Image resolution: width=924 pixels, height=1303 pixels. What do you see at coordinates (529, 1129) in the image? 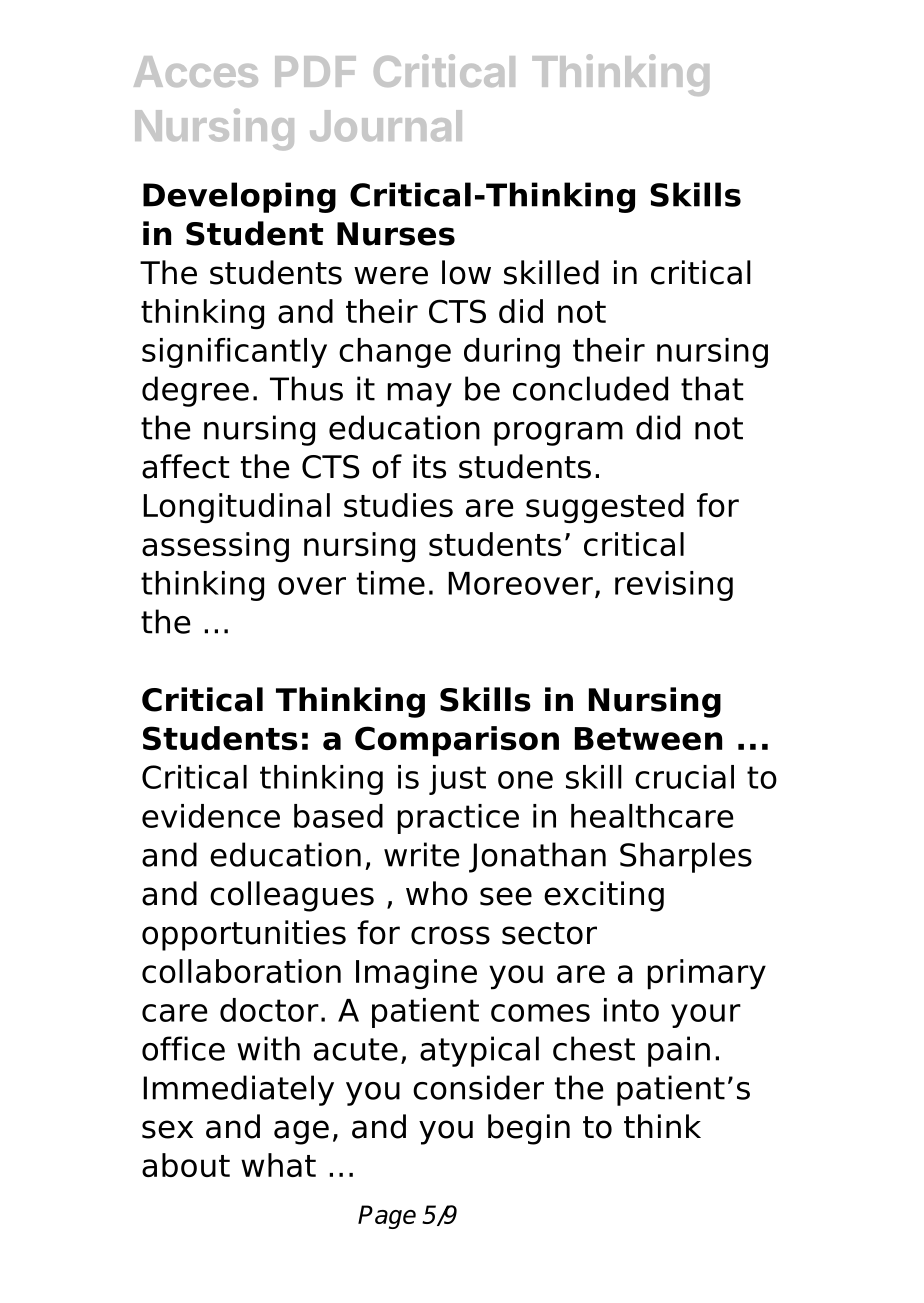
I see `begin` at bounding box center [529, 1129].
